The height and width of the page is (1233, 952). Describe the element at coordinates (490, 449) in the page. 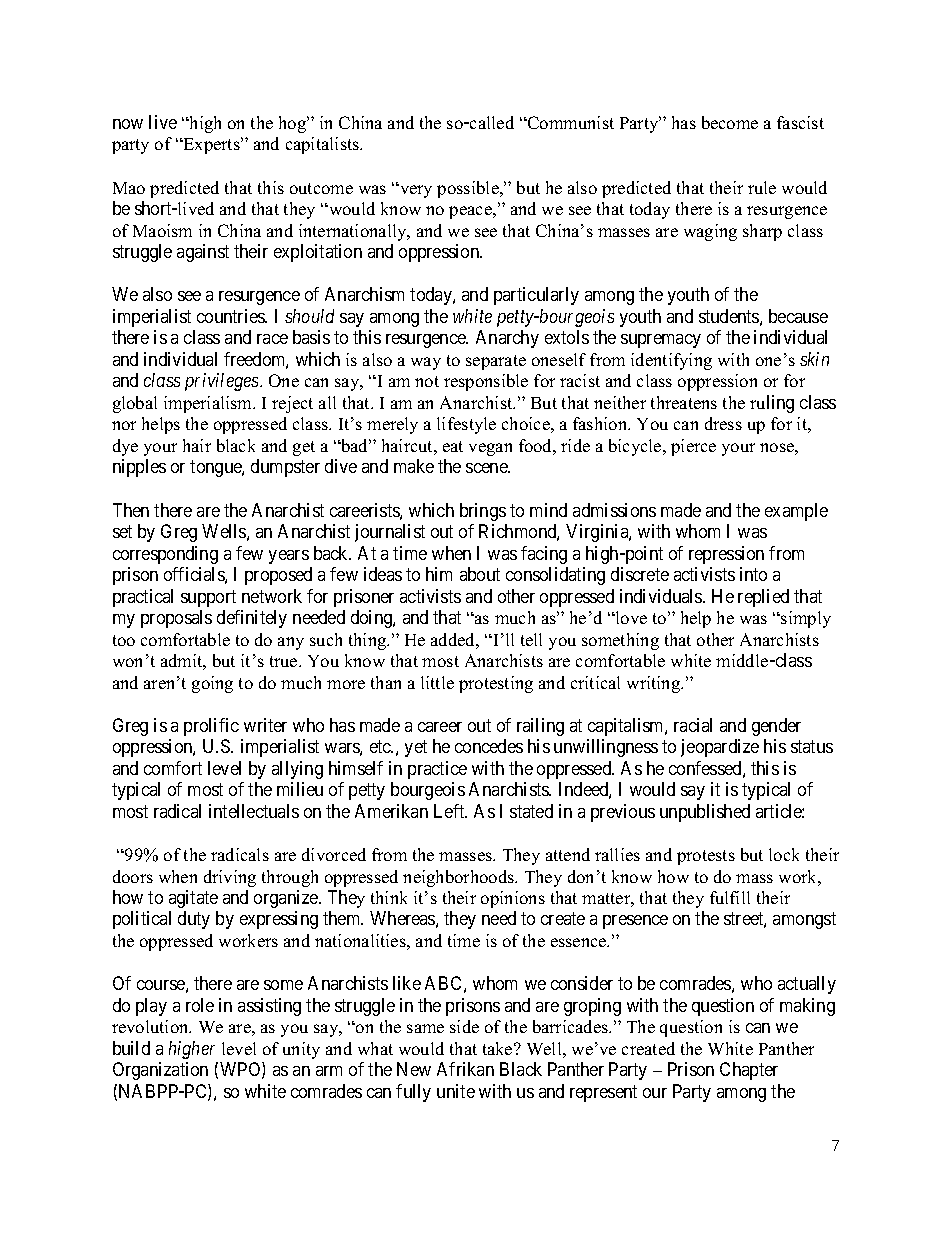

I see `vegan` at that location.
